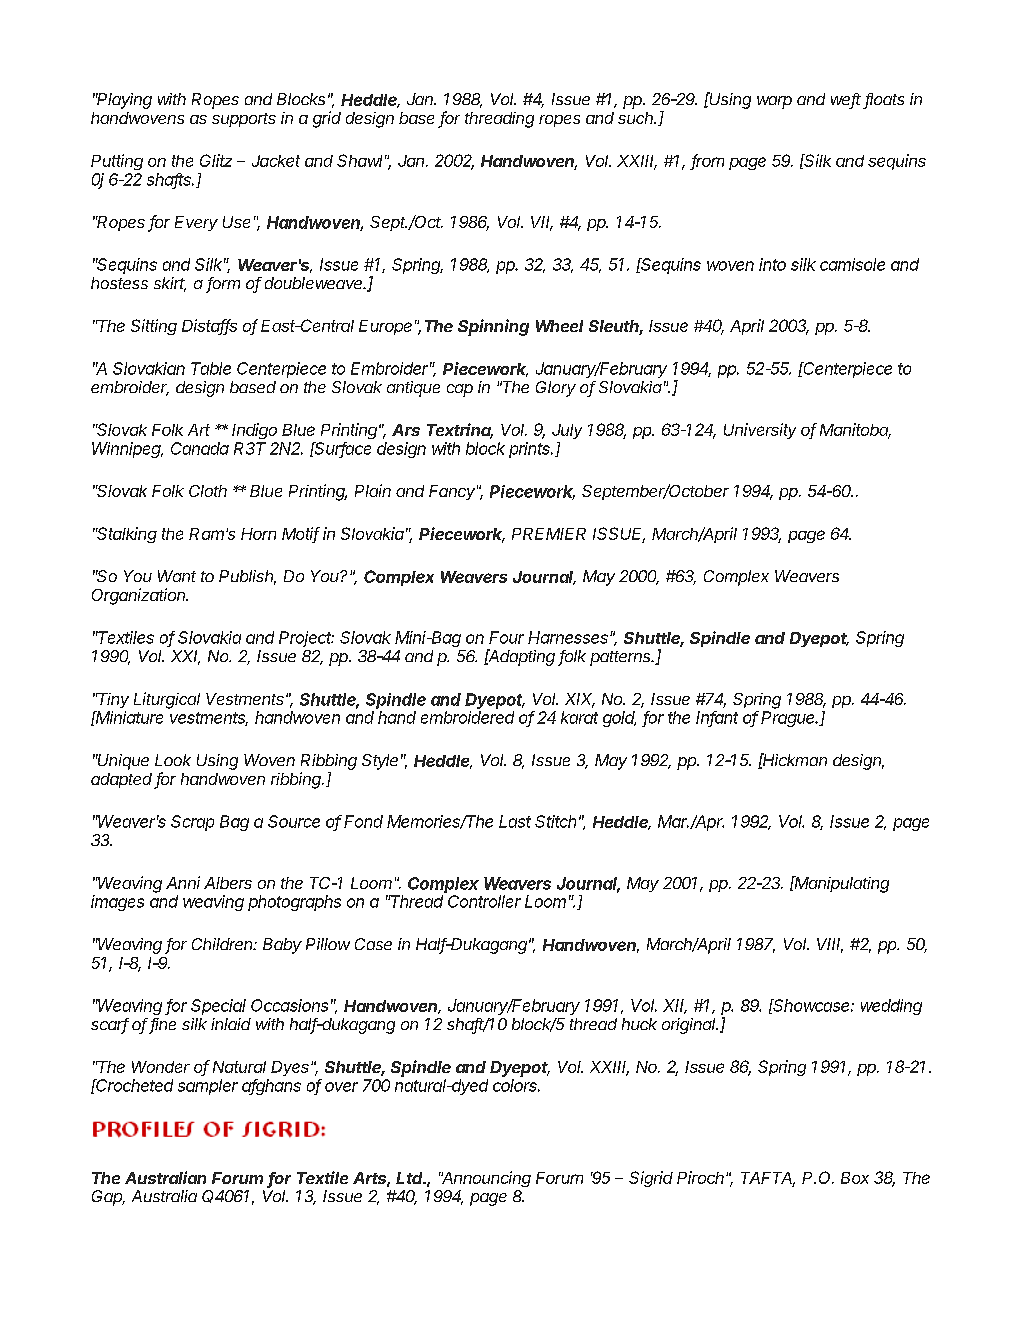 This image has height=1327, width=1026. I want to click on warp, so click(774, 102).
